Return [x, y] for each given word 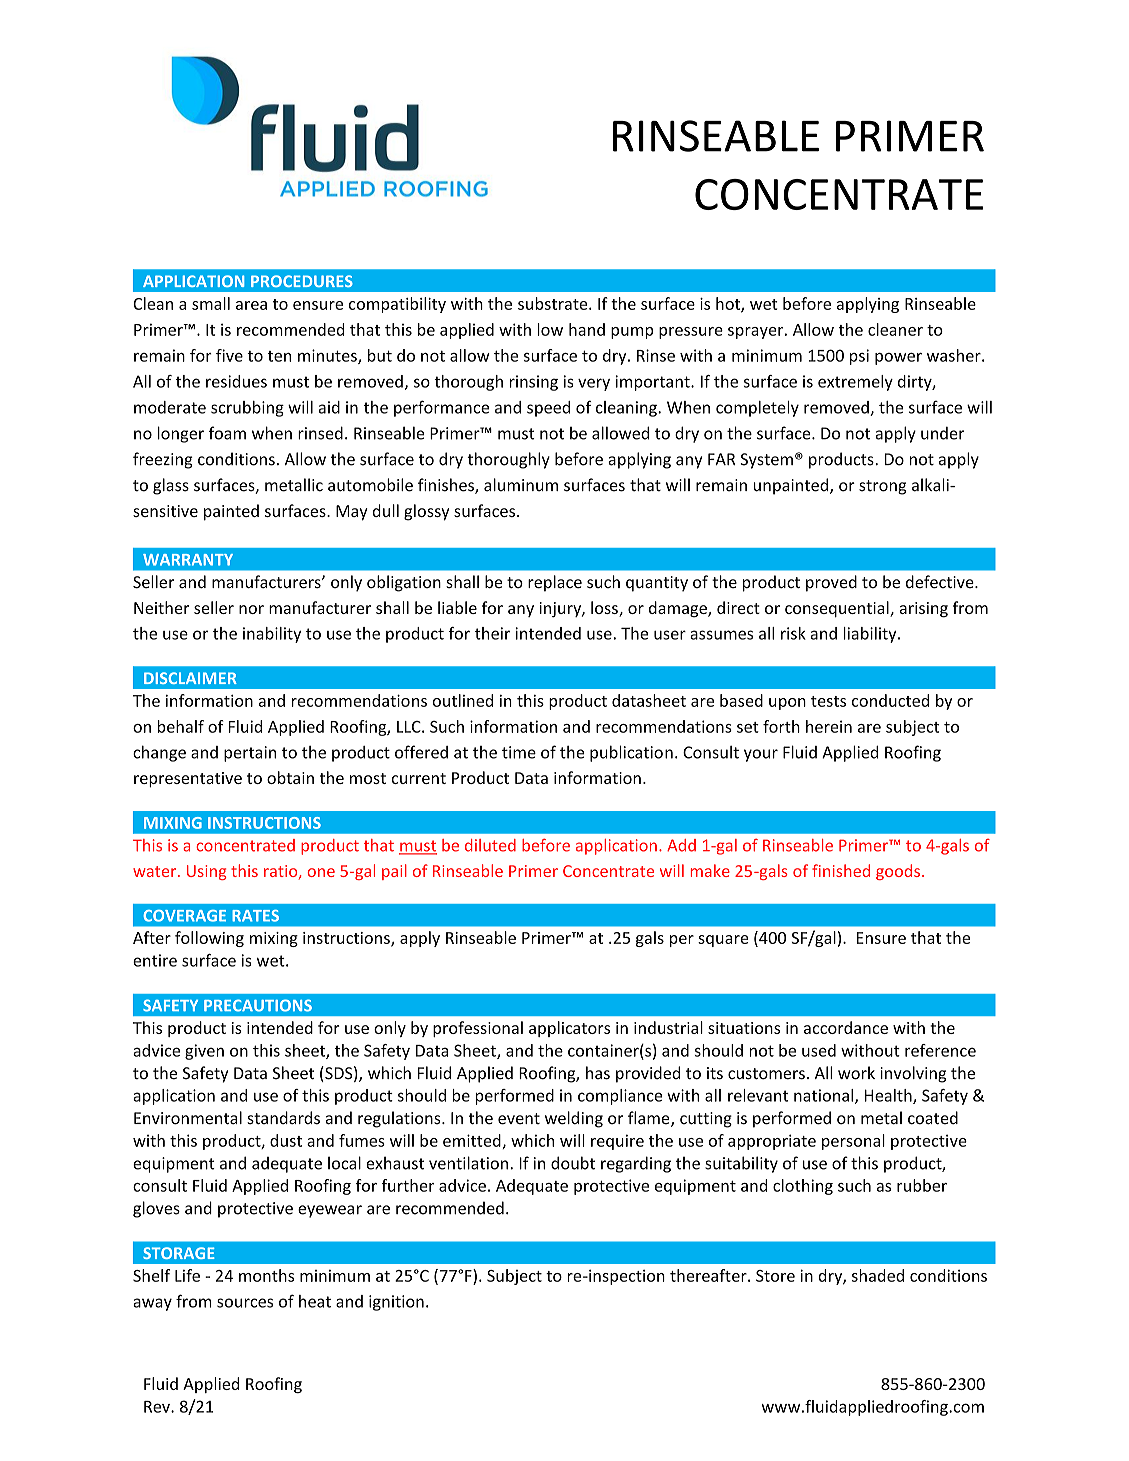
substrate [554, 303]
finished [841, 870]
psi [859, 357]
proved [831, 583]
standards [283, 1118]
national [825, 1096]
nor [251, 609]
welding [574, 1119]
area [251, 305]
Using [207, 872]
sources [245, 1303]
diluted [490, 845]
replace [555, 583]
